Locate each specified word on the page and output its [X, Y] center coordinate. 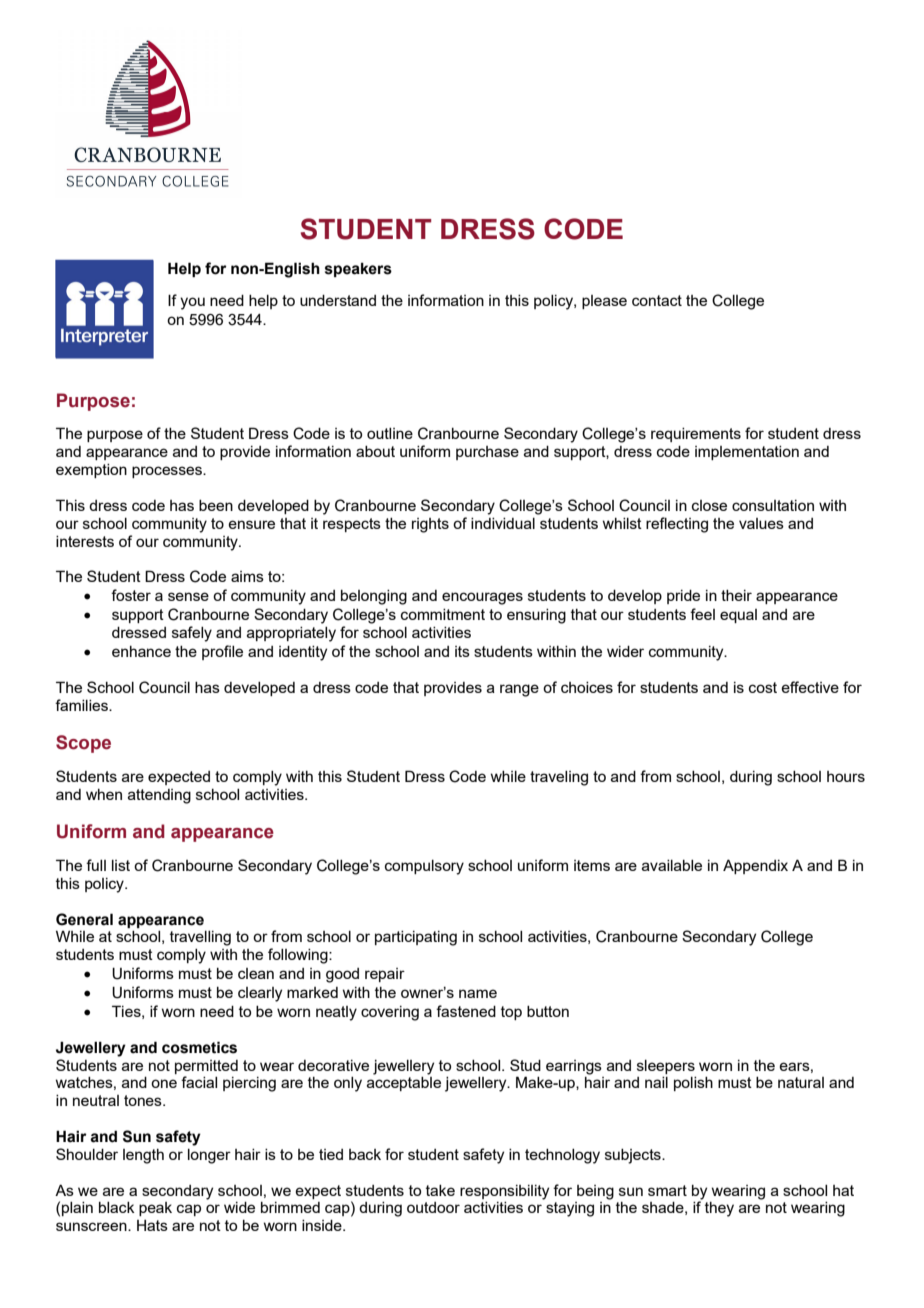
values [761, 523]
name [478, 993]
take [440, 1190]
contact [657, 300]
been [216, 505]
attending [159, 796]
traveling [559, 778]
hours [846, 776]
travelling [200, 938]
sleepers [666, 1067]
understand [338, 300]
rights [430, 525]
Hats [152, 1225]
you [192, 303]
